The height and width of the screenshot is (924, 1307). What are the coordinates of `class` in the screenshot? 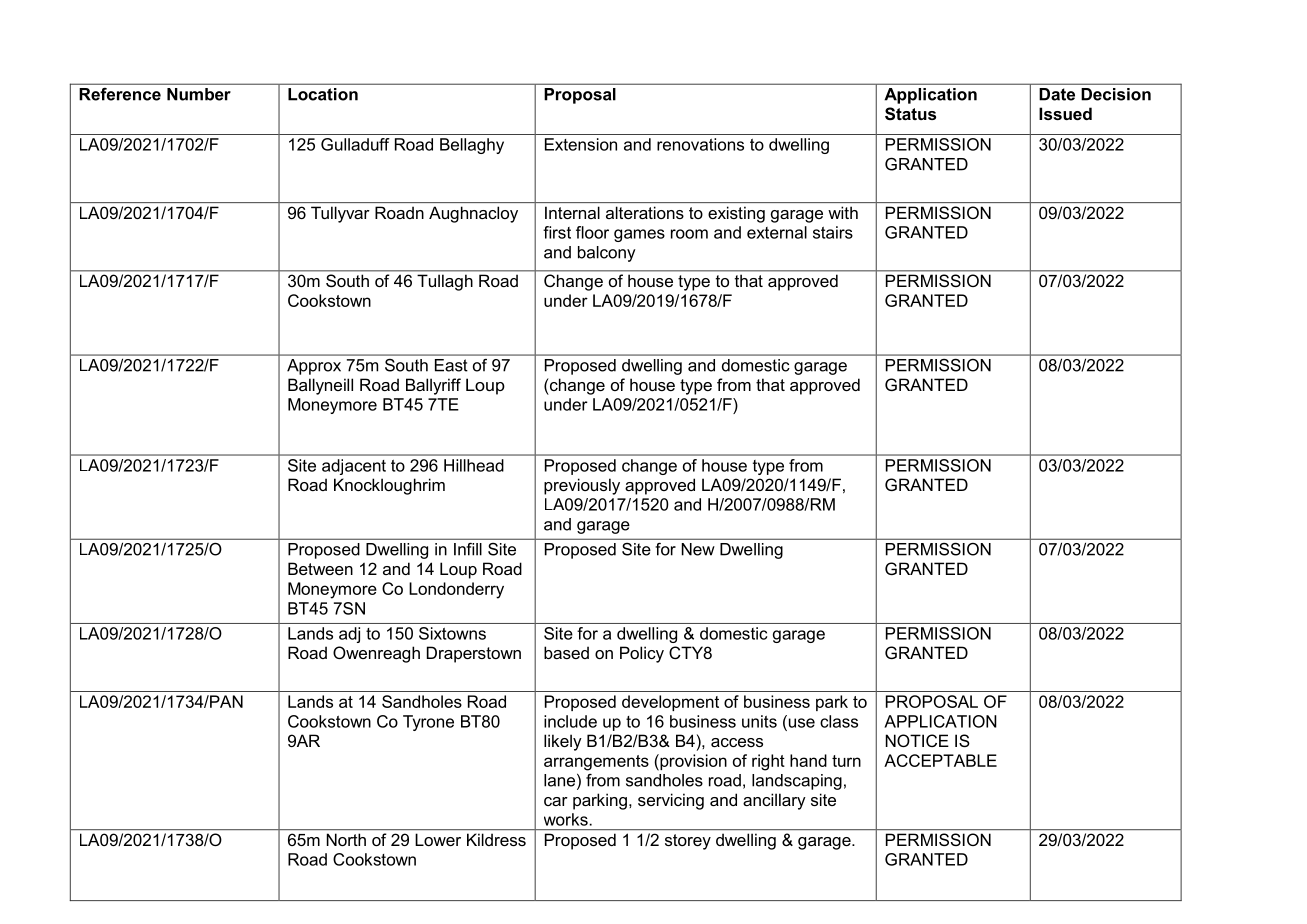 It's located at (839, 721).
